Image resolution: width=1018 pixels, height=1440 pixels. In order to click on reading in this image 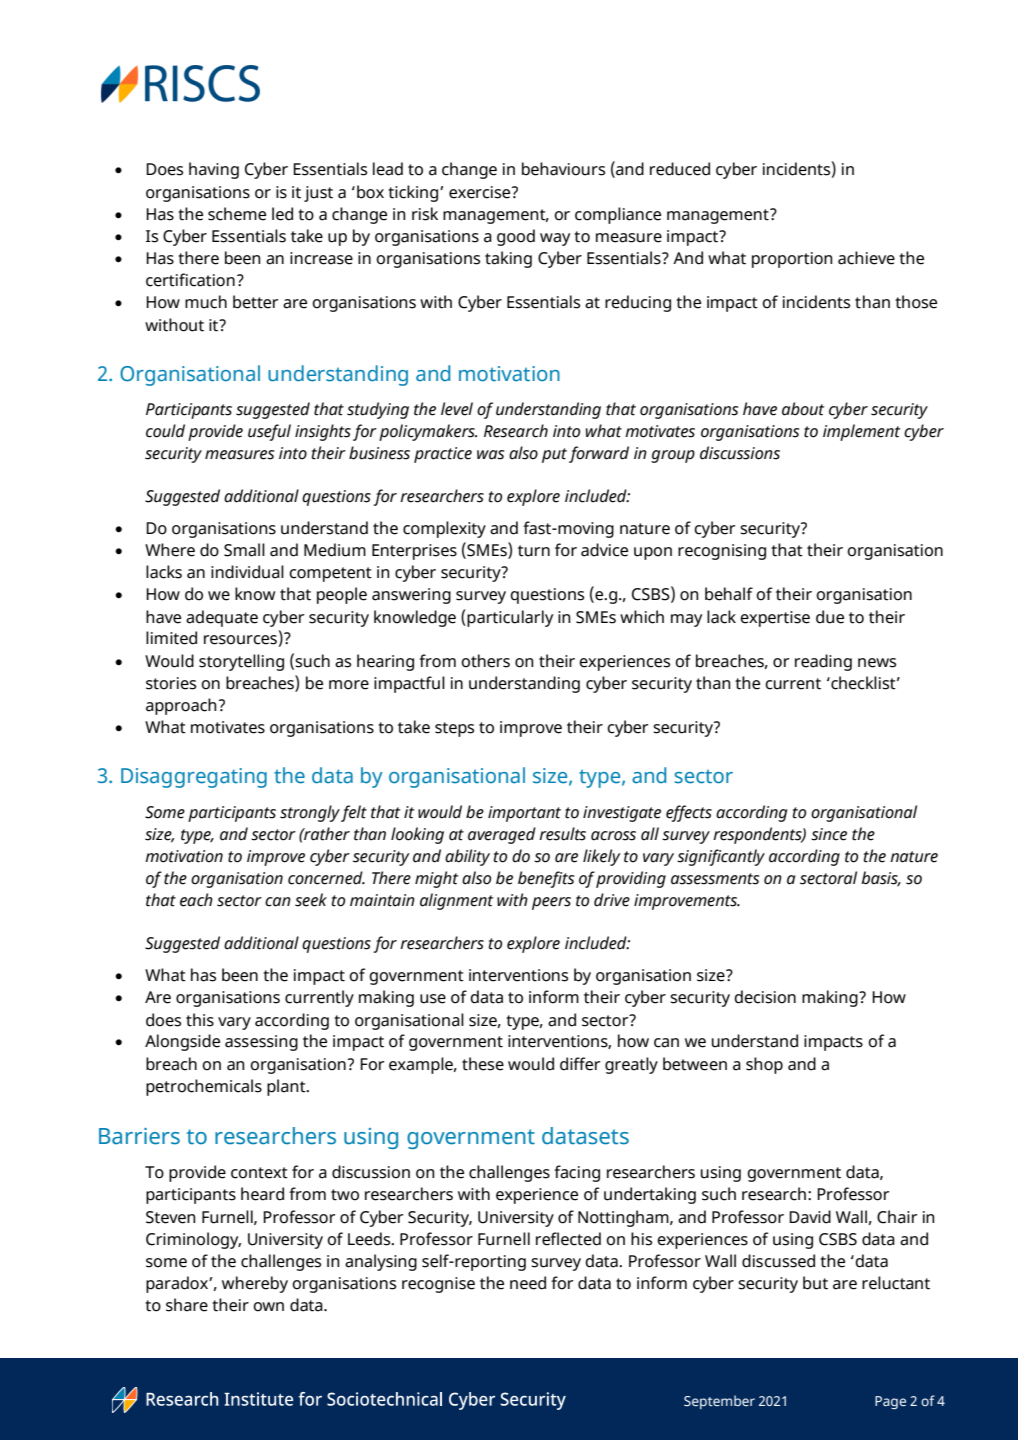, I will do `click(823, 662)`.
